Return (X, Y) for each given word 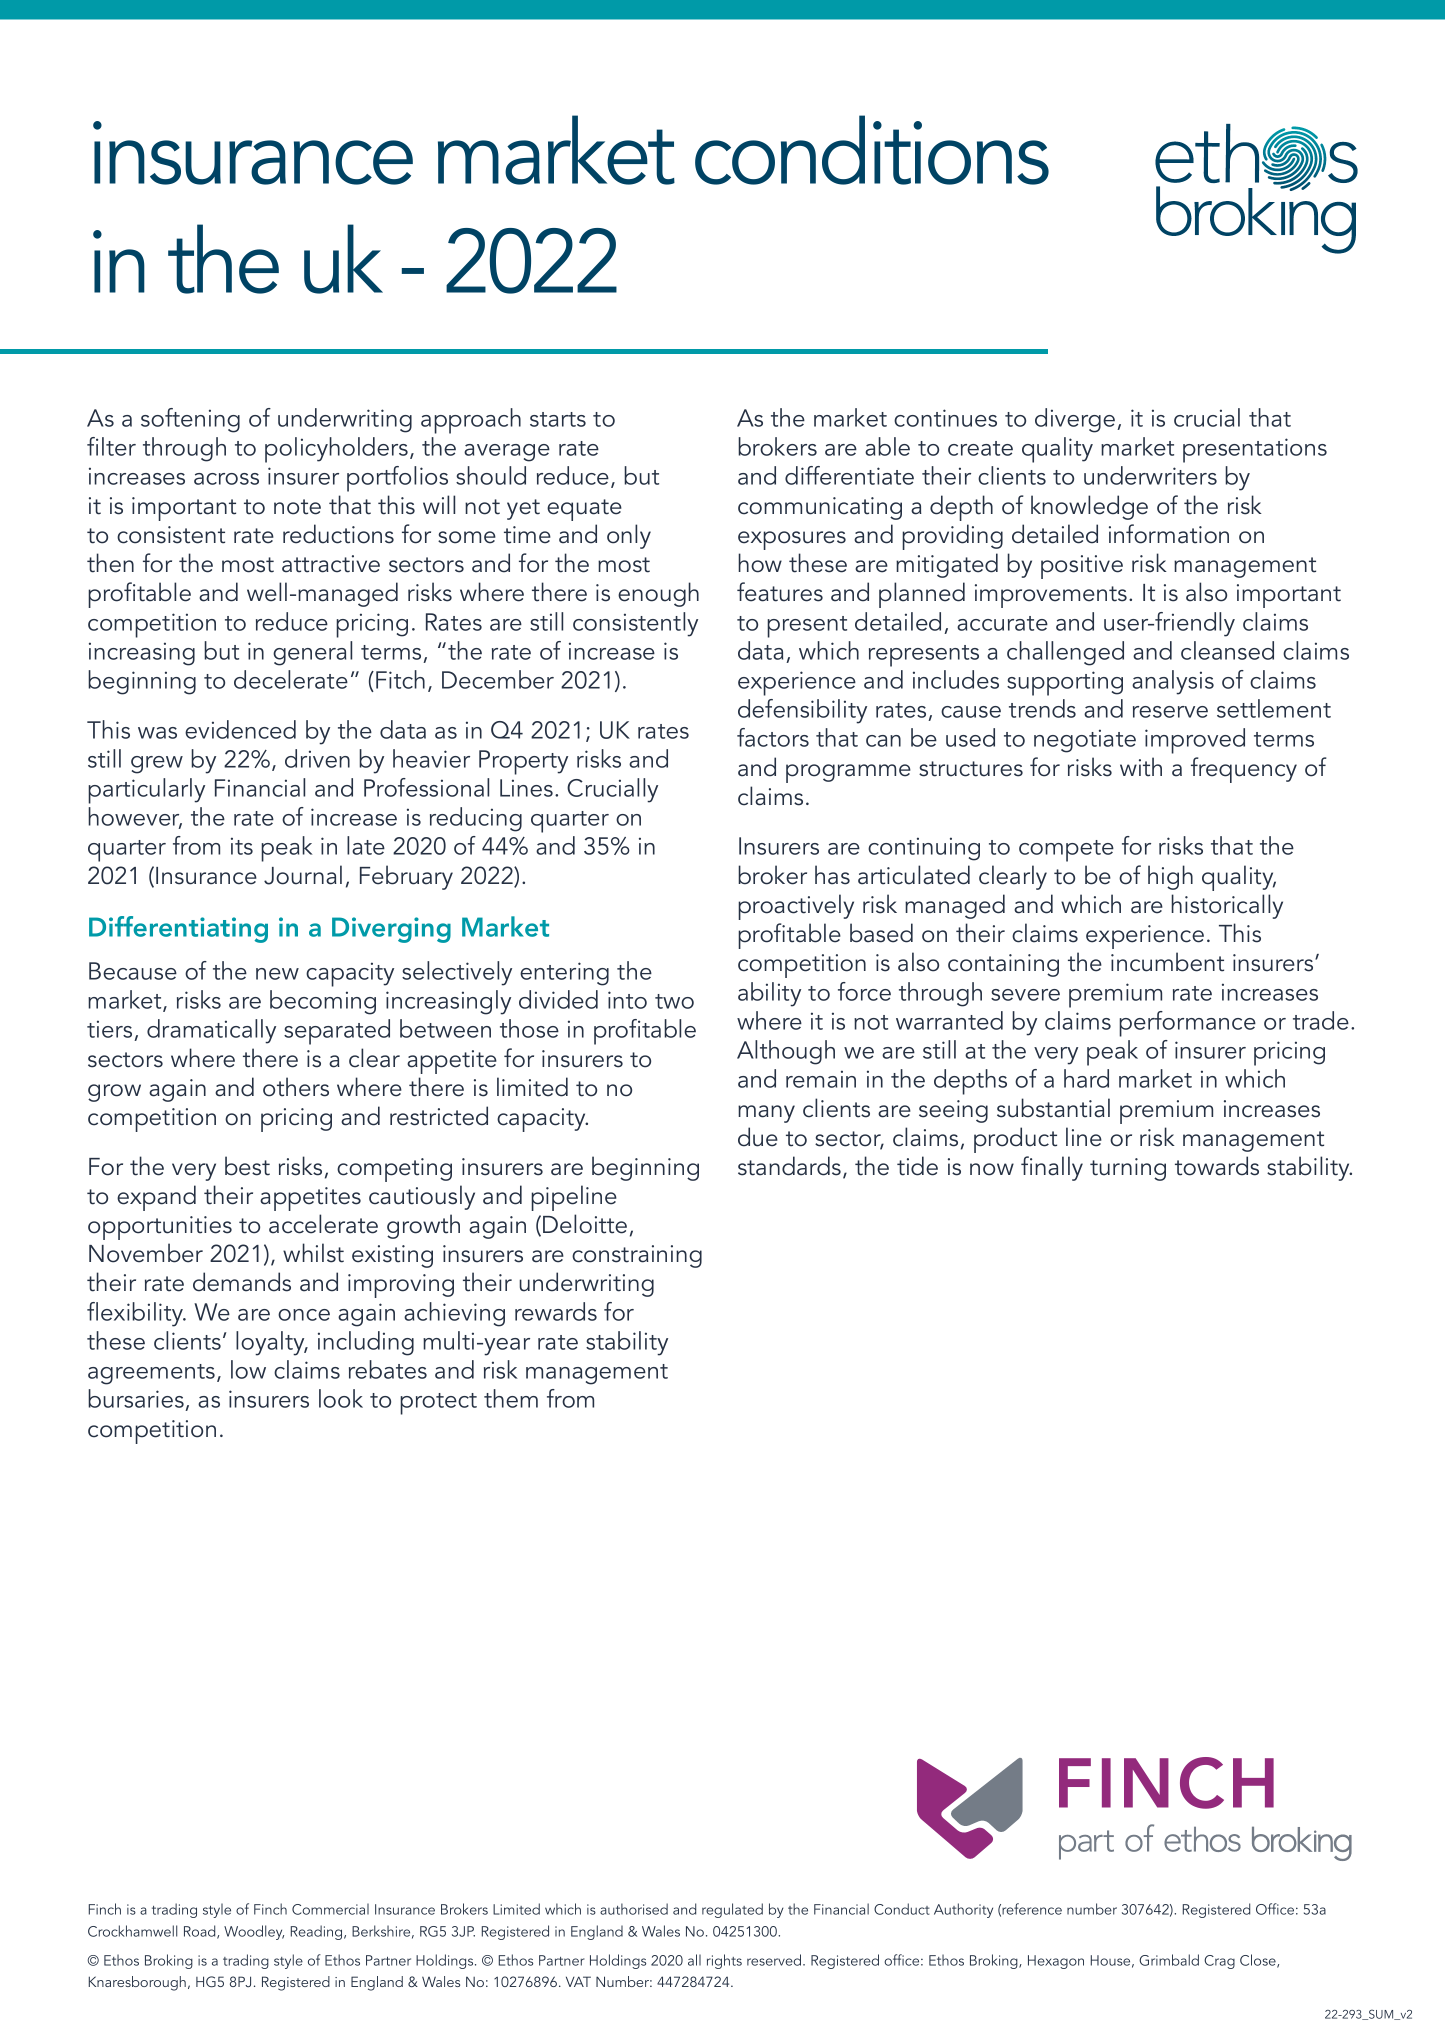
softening (190, 420)
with (1141, 767)
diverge (1075, 420)
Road (201, 1932)
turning (1128, 1169)
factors (773, 737)
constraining (637, 1256)
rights (724, 1961)
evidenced (240, 729)
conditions (872, 150)
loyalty (271, 1343)
